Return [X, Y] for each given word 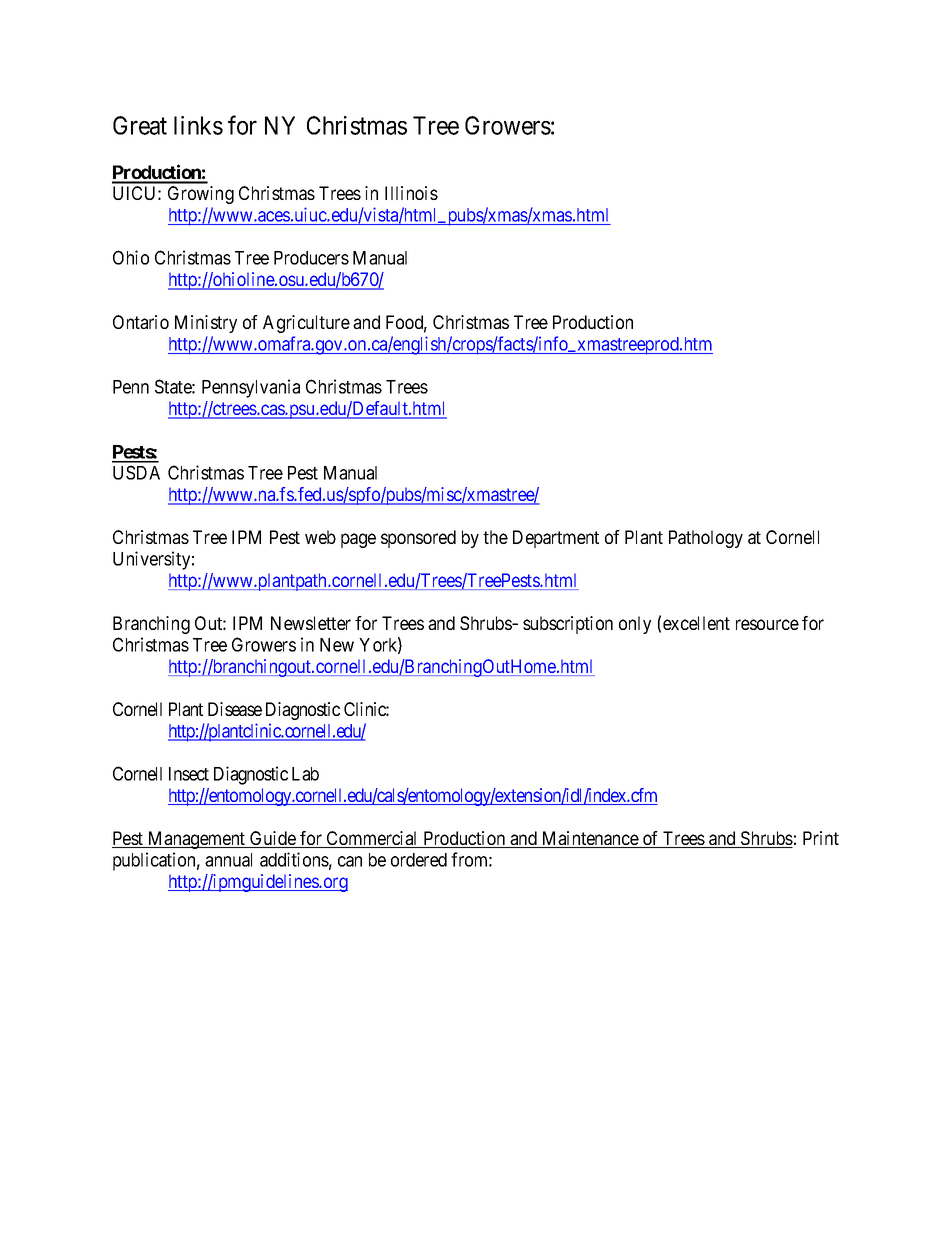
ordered [419, 860]
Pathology [706, 539]
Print [821, 838]
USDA [136, 472]
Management [197, 840]
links [198, 125]
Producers [311, 258]
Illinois [411, 193]
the [495, 537]
